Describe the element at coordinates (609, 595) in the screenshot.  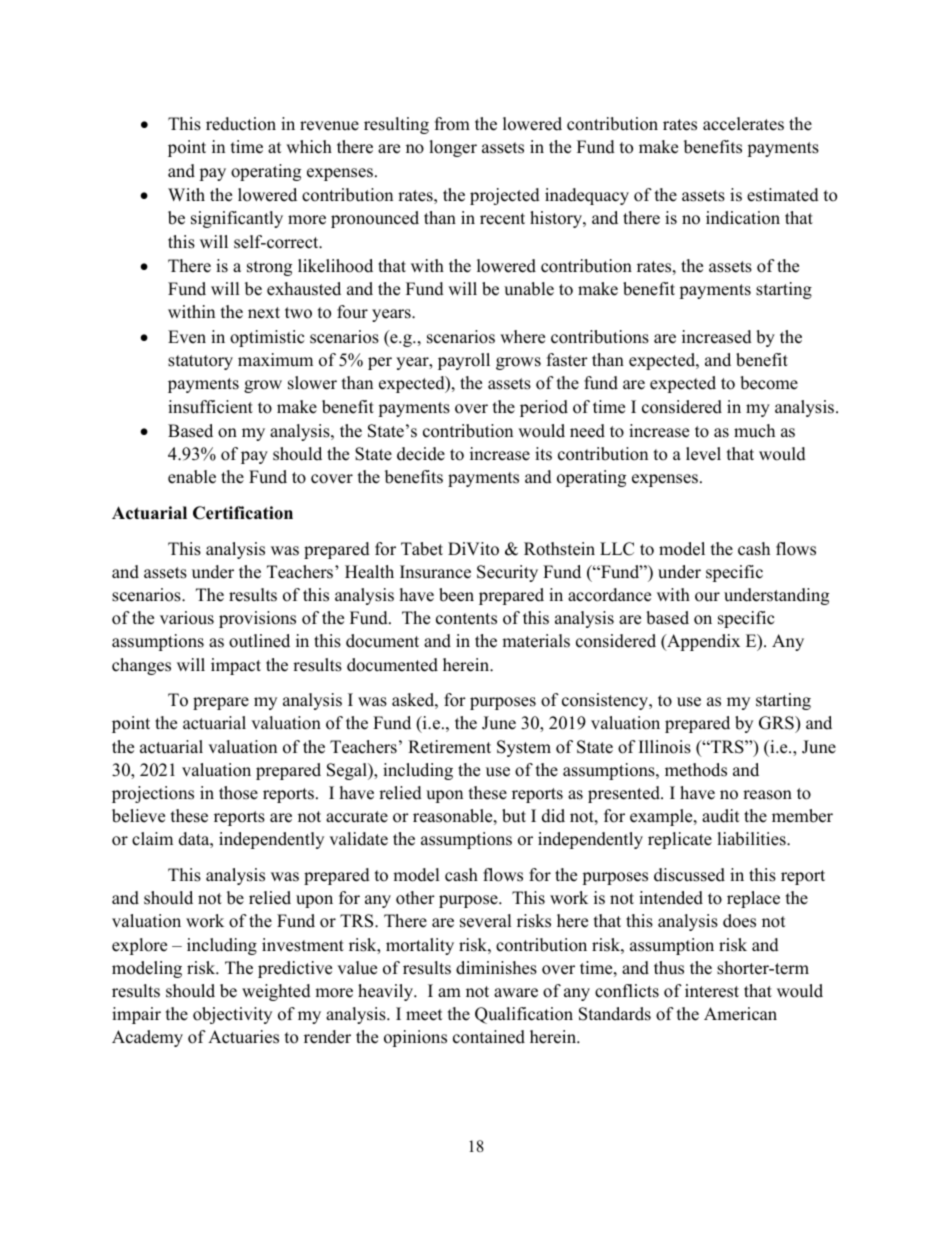
I see `accordance` at that location.
